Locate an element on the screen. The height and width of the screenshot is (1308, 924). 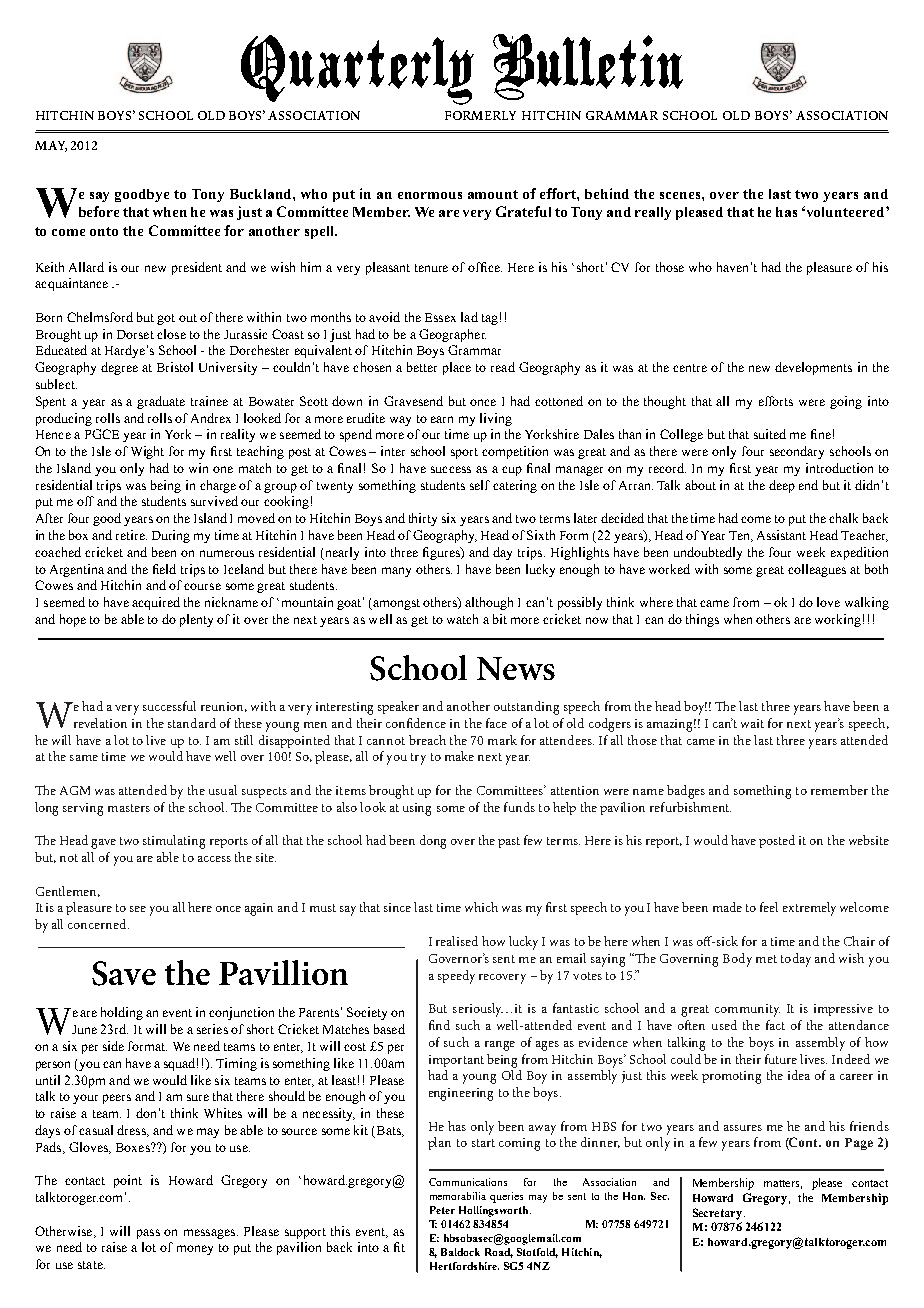
stimulating is located at coordinates (174, 842).
